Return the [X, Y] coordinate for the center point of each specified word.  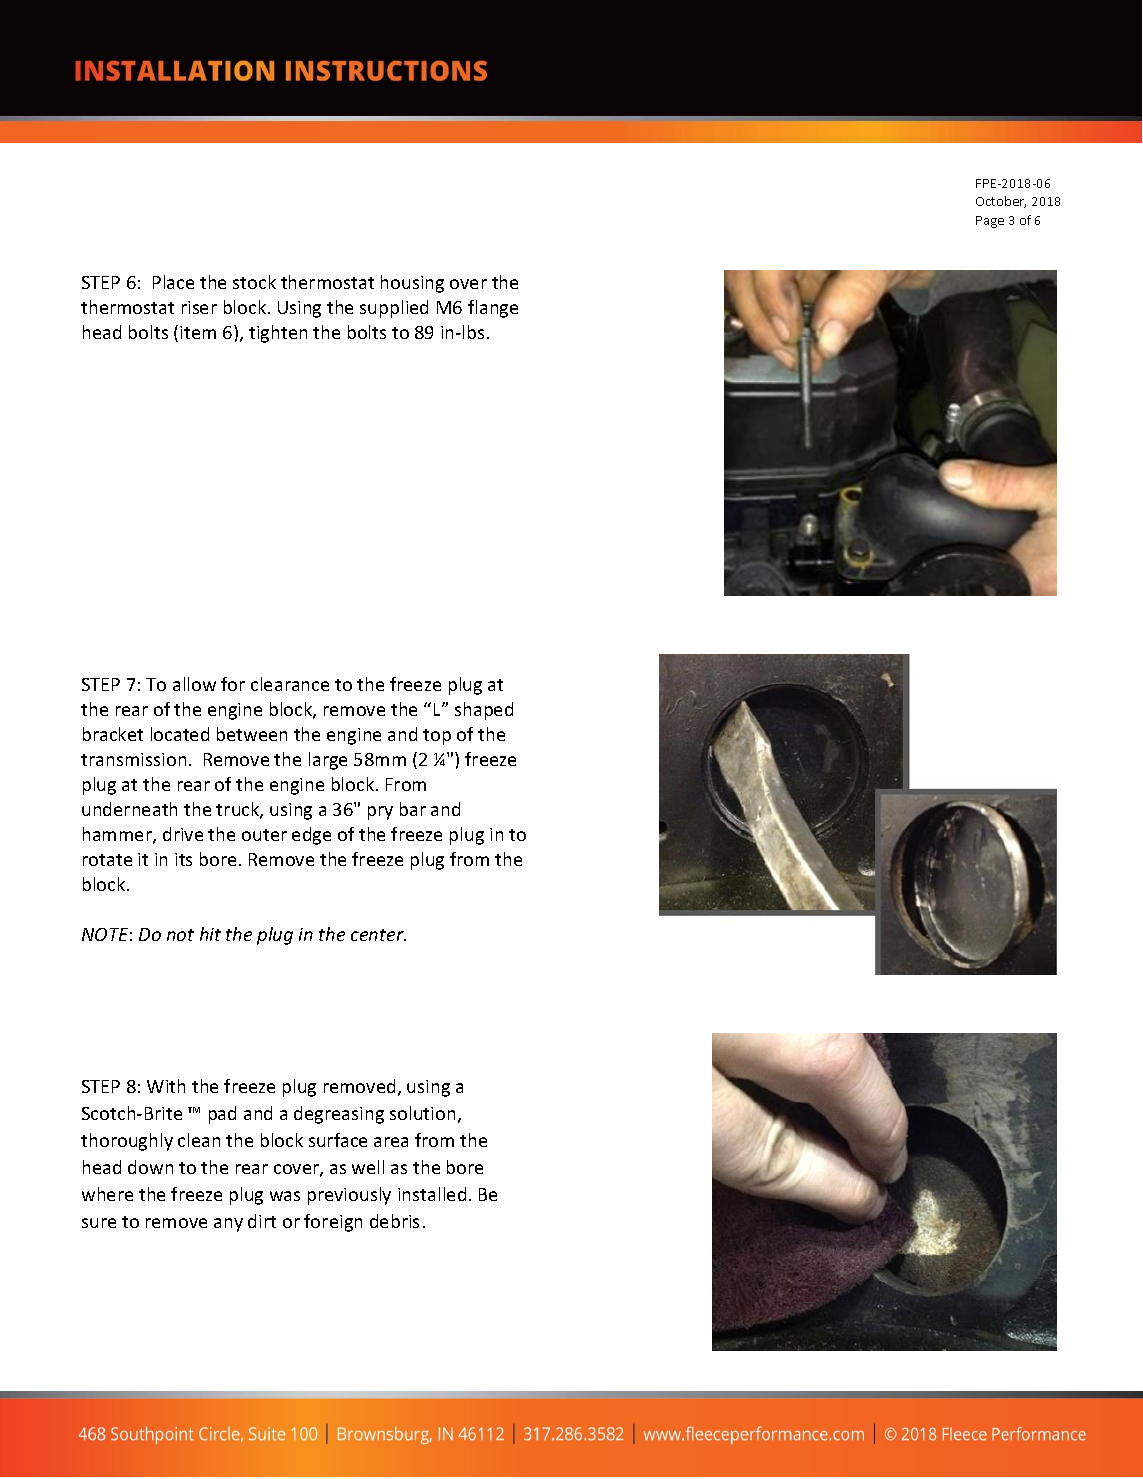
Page [990, 222]
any [228, 1225]
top [437, 737]
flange [493, 309]
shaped [484, 711]
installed [432, 1194]
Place [173, 282]
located [180, 734]
